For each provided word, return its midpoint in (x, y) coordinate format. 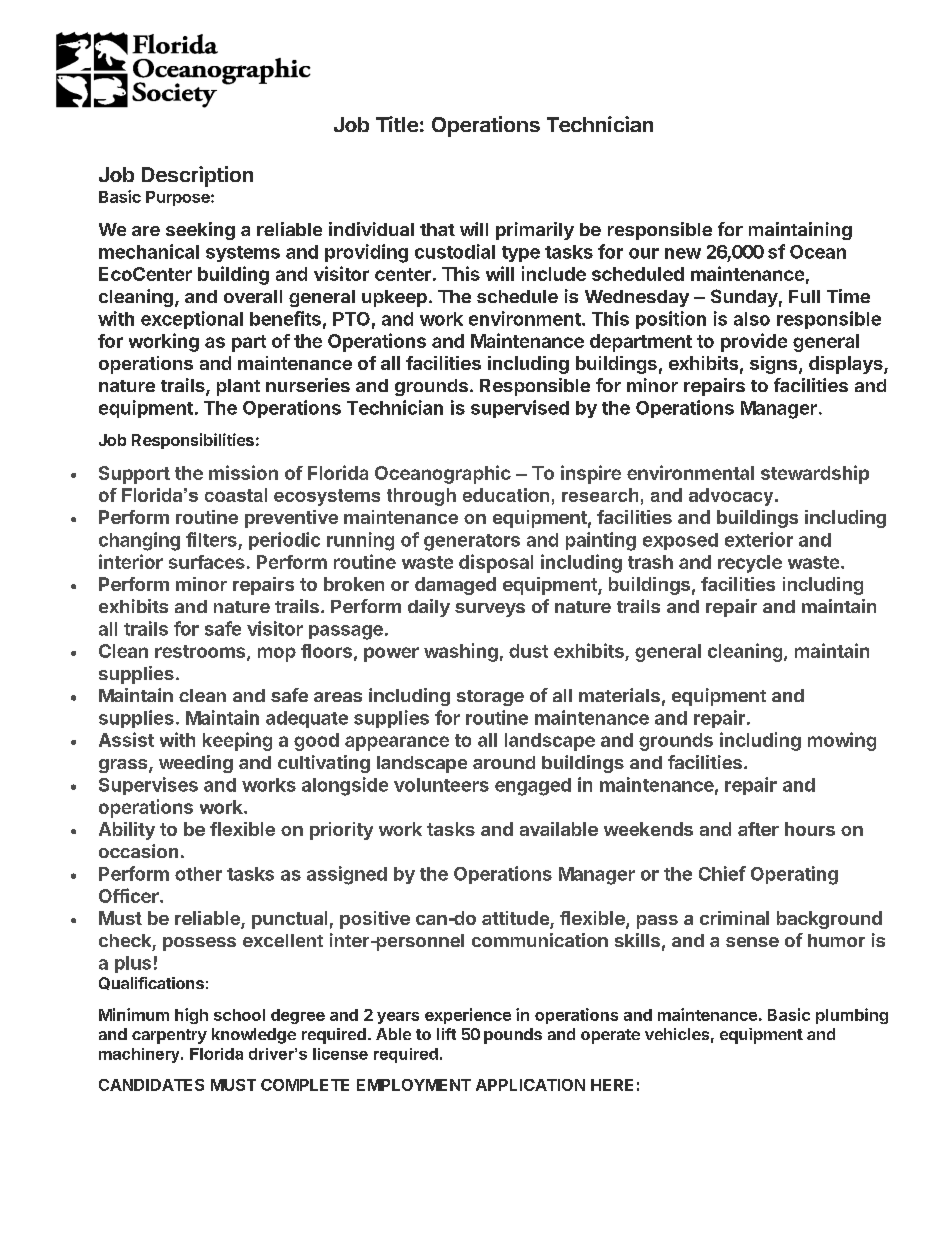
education (506, 495)
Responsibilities (193, 441)
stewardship (815, 474)
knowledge (254, 1036)
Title (397, 124)
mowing (842, 741)
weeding (196, 764)
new (683, 253)
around (504, 762)
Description (197, 176)
